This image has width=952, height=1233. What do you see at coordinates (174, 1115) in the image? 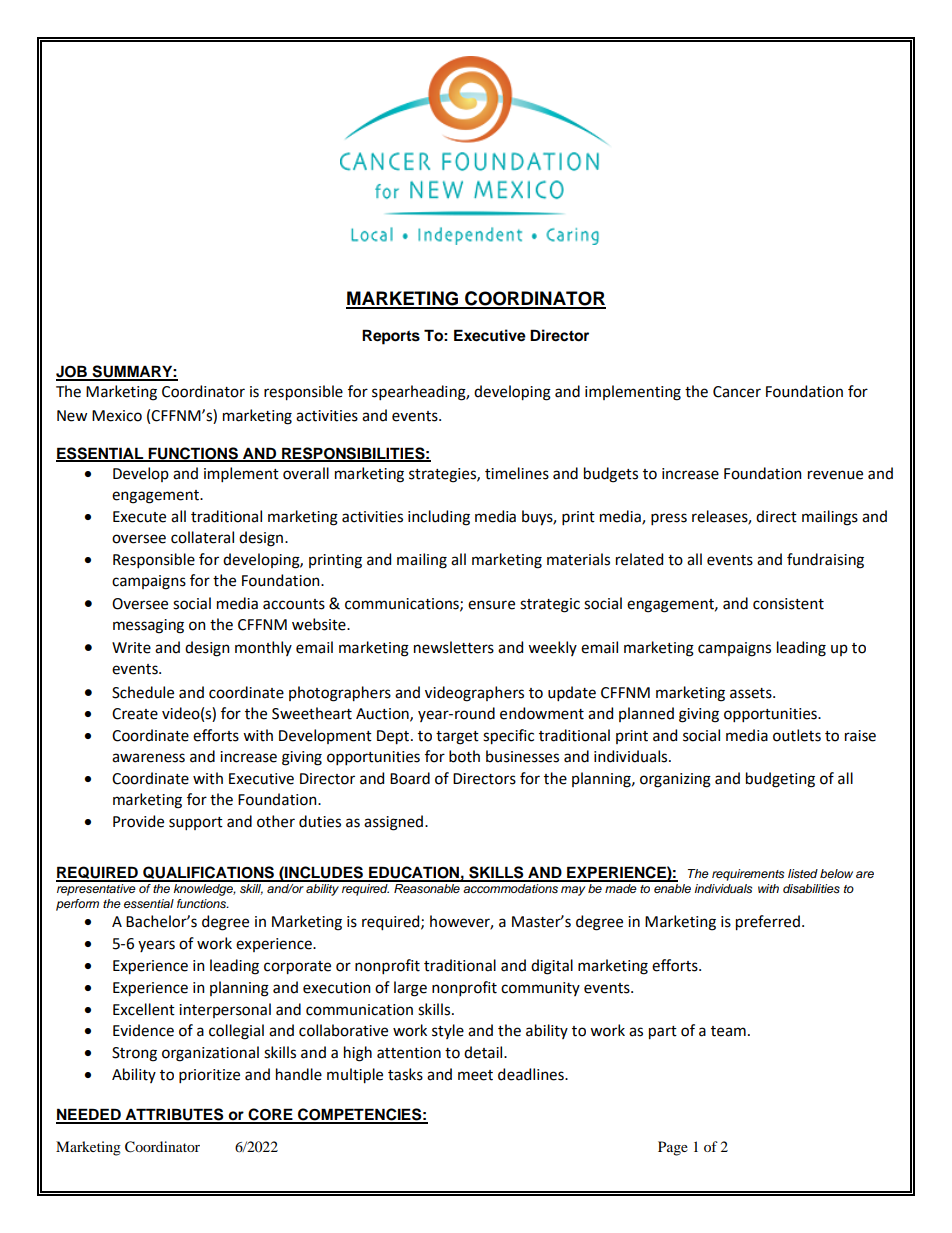
I see `ATTRIBUTES` at bounding box center [174, 1115].
